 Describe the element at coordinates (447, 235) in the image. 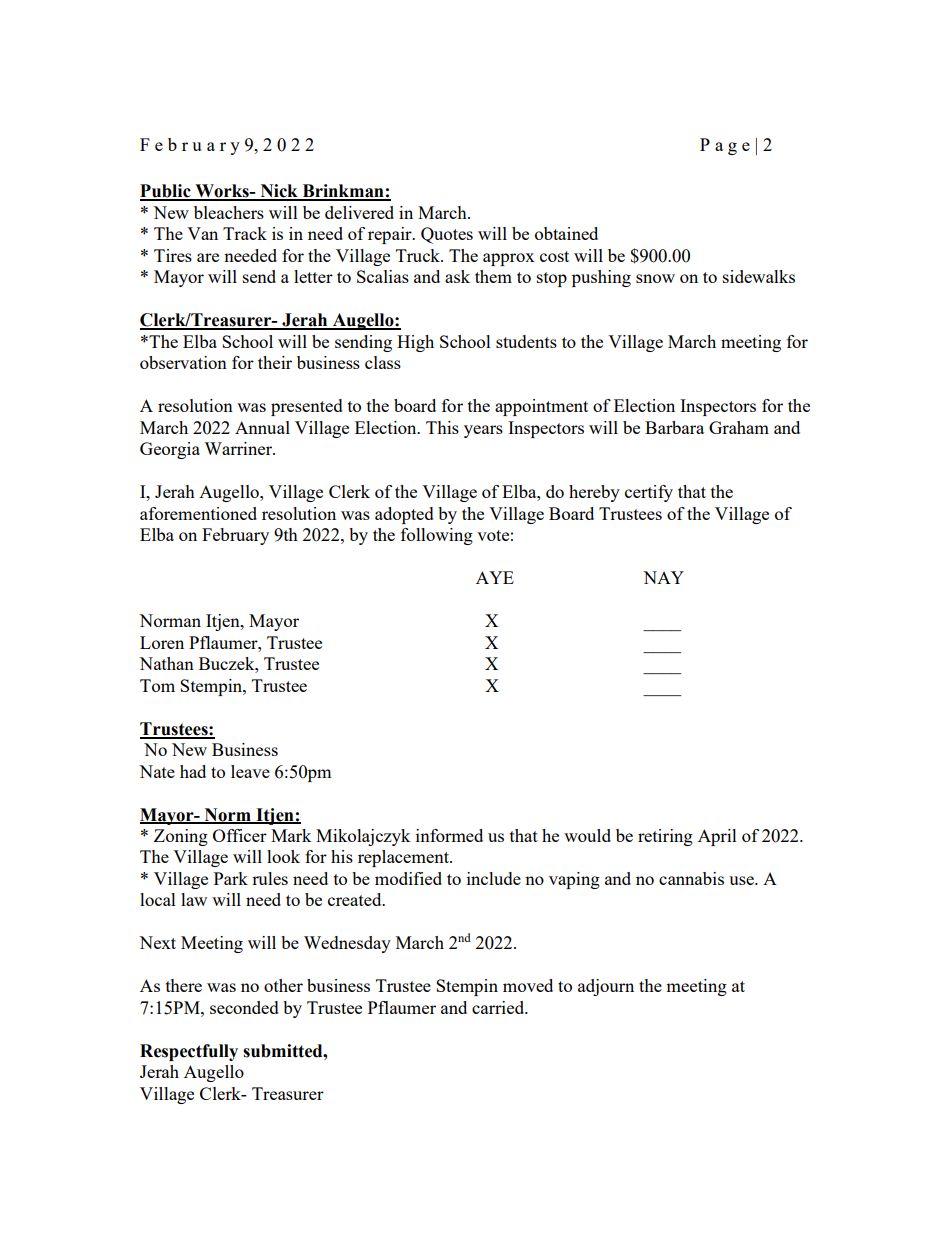

I see `Quotes` at that location.
